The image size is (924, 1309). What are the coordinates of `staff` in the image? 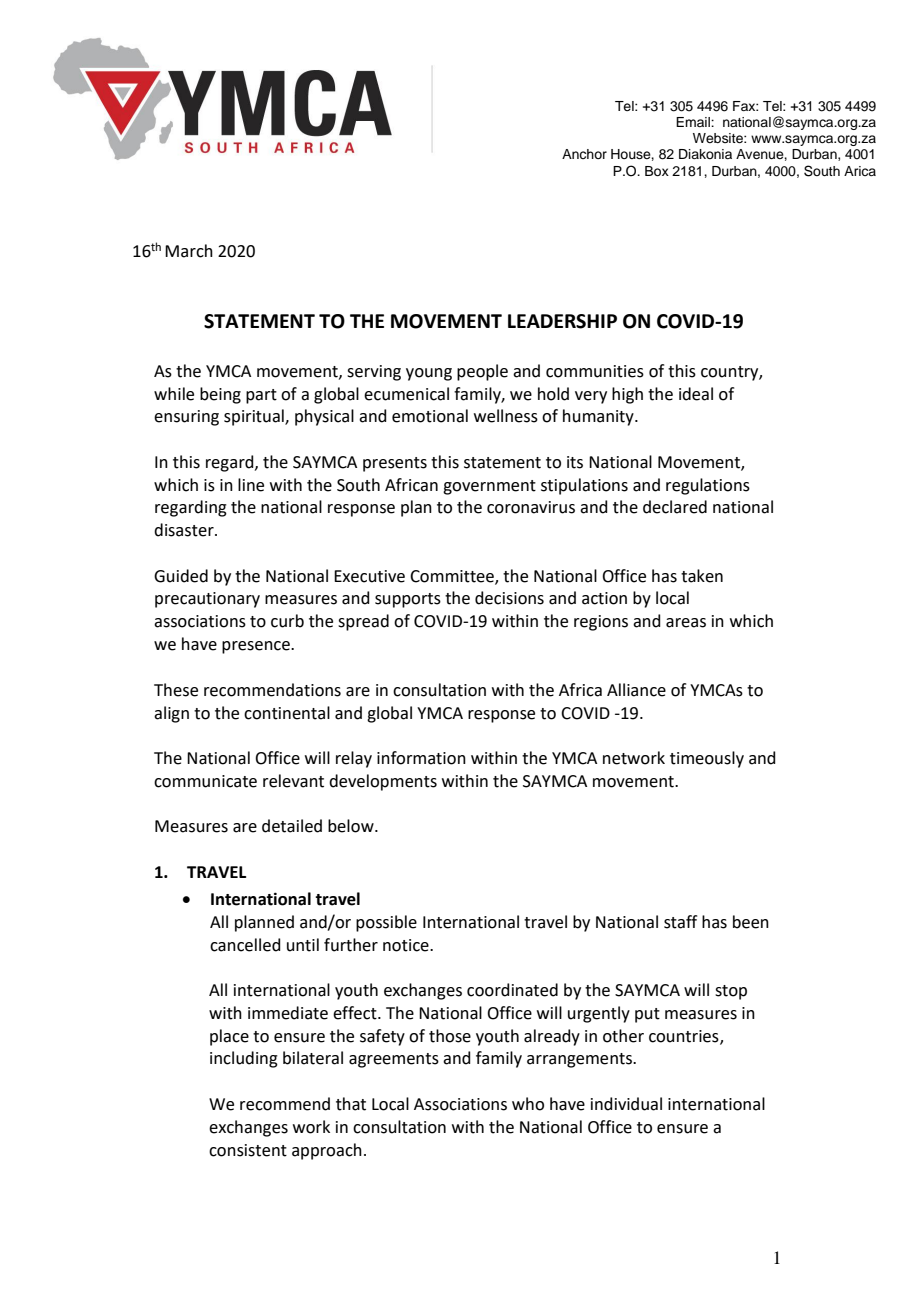 It's located at (680, 922).
